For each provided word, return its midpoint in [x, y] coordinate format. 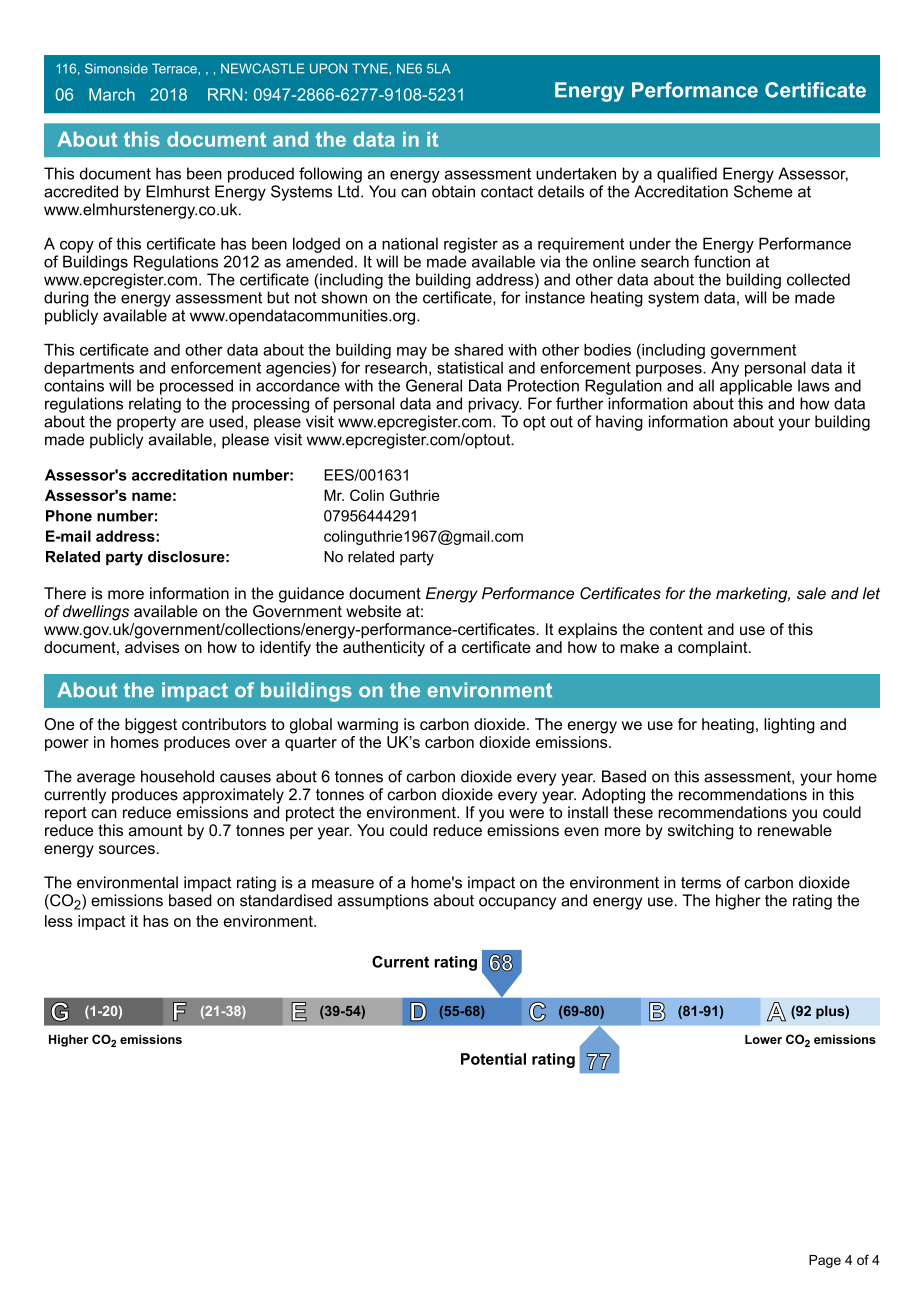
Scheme [763, 191]
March [112, 94]
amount [156, 830]
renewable [795, 830]
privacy [495, 405]
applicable [756, 387]
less [59, 921]
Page [825, 1261]
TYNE [371, 68]
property [146, 423]
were [526, 814]
